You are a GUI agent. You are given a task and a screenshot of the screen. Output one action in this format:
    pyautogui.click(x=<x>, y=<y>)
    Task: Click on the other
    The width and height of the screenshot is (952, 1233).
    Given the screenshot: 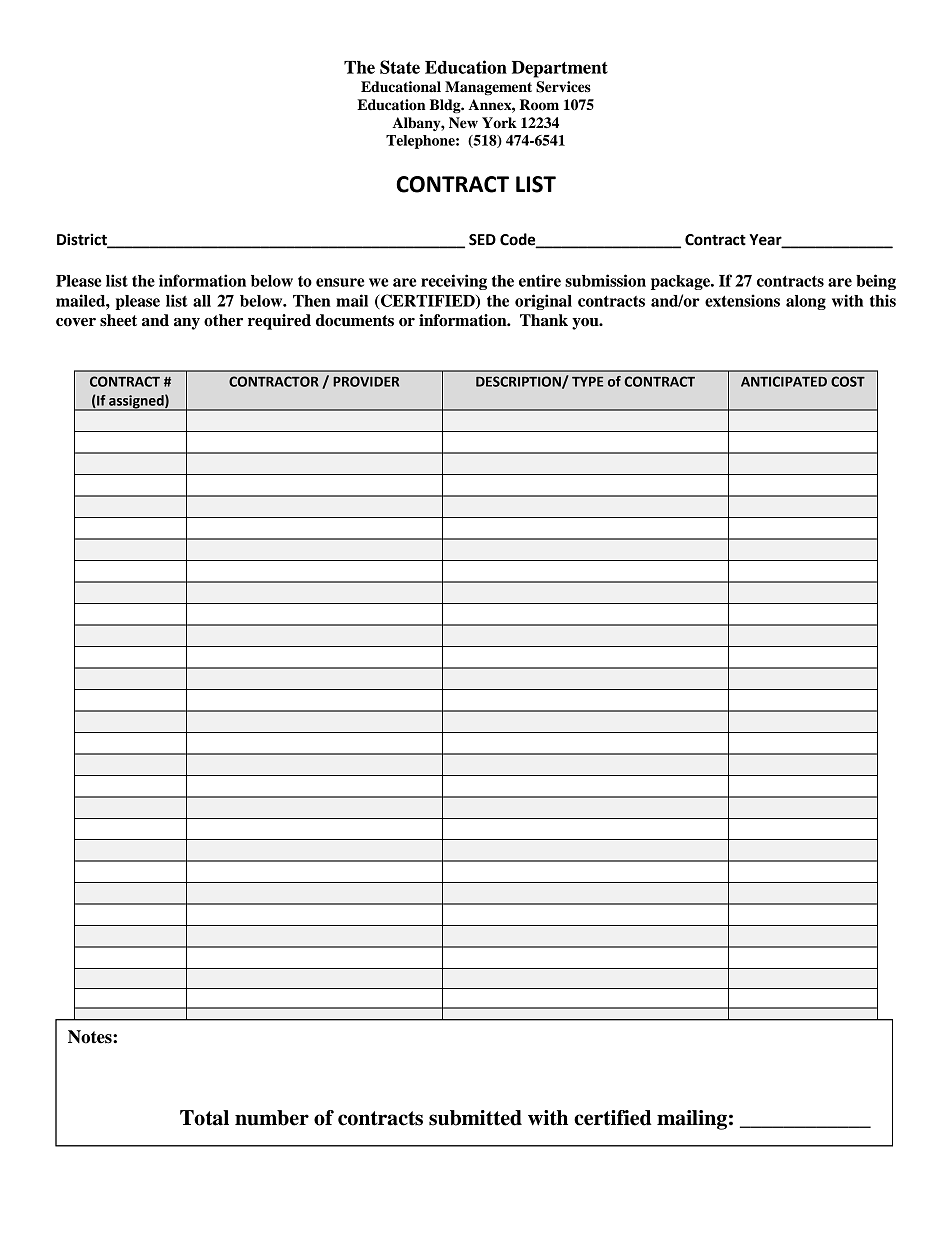 What is the action you would take?
    pyautogui.click(x=223, y=320)
